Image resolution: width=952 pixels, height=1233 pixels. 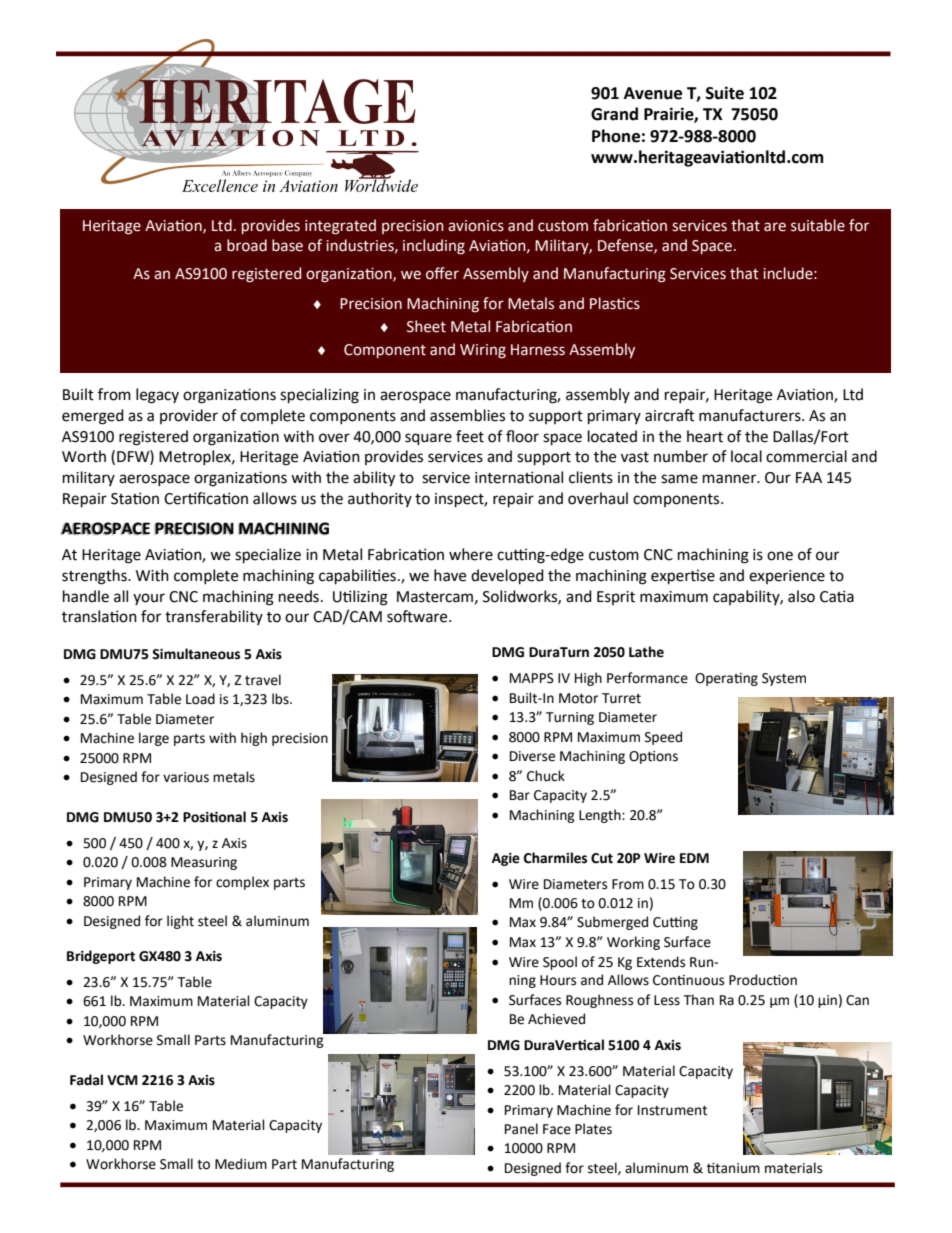 What do you see at coordinates (241, 1164) in the page?
I see `Medium` at bounding box center [241, 1164].
